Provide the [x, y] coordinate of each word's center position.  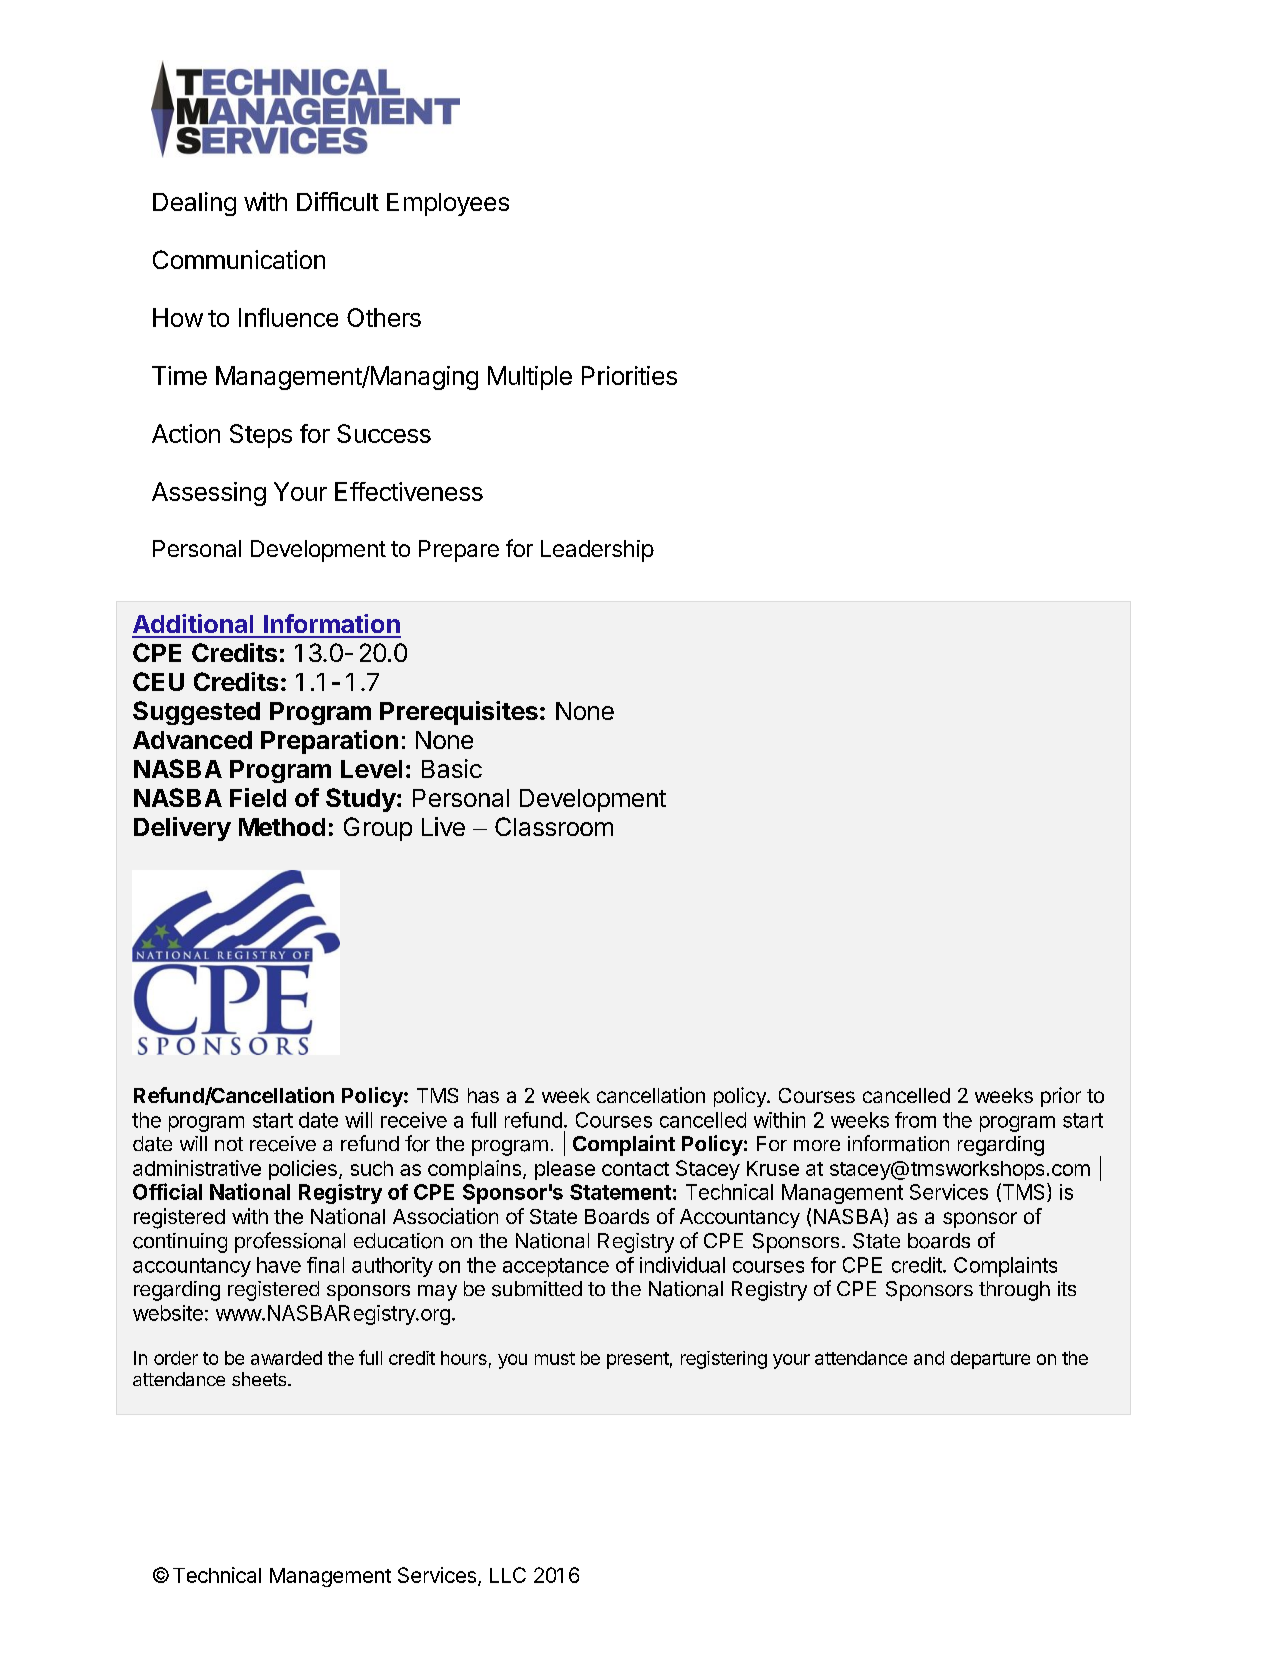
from [915, 1120]
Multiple [530, 378]
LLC [508, 1575]
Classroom [554, 826]
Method [282, 827]
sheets [259, 1379]
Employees [448, 204]
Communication [239, 259]
